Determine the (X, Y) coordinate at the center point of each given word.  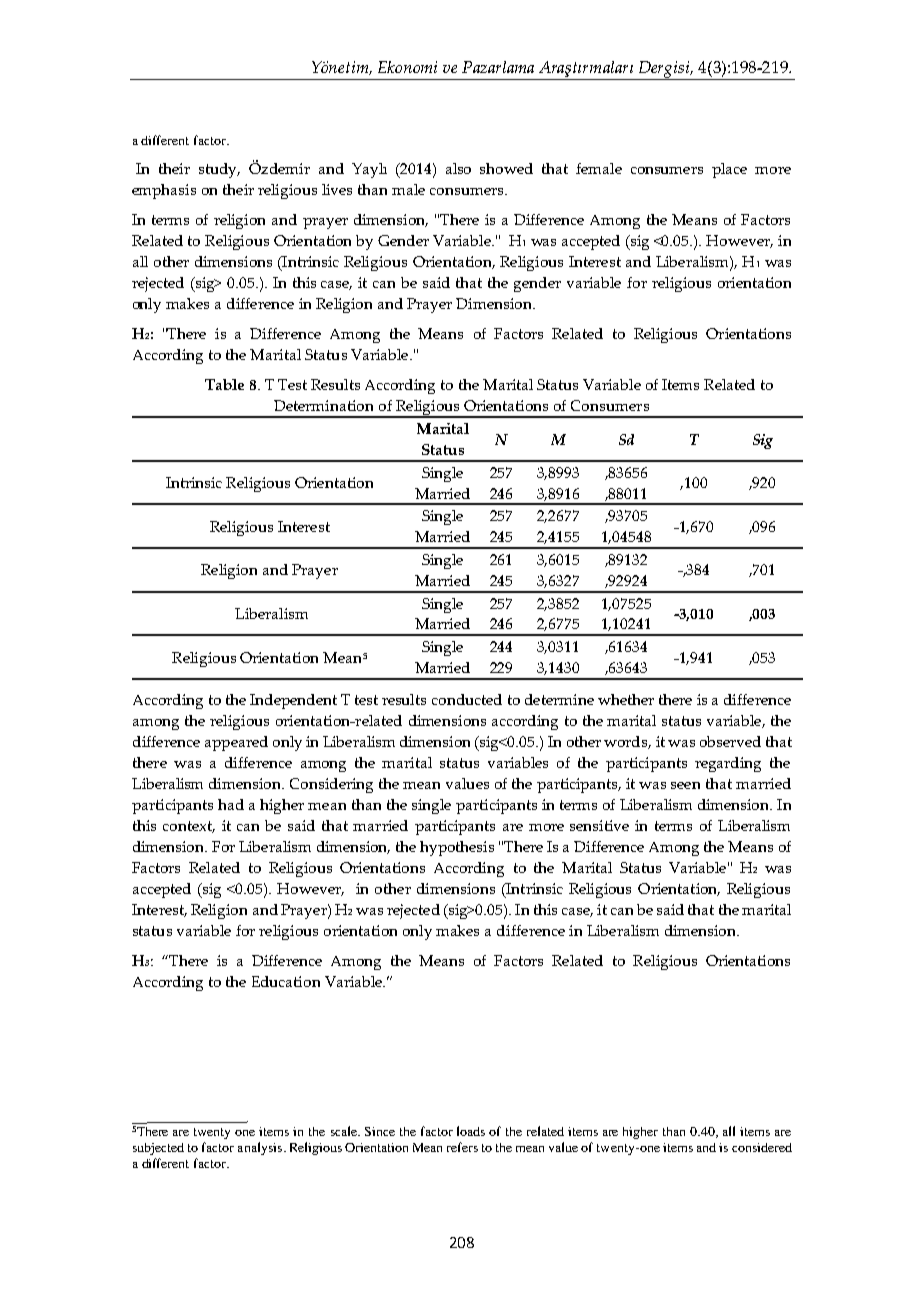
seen (685, 785)
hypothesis (457, 848)
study (219, 170)
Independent (293, 701)
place (729, 170)
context (189, 827)
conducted (467, 699)
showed (506, 168)
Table (224, 384)
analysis (260, 1148)
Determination (323, 405)
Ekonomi (407, 67)
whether (626, 699)
